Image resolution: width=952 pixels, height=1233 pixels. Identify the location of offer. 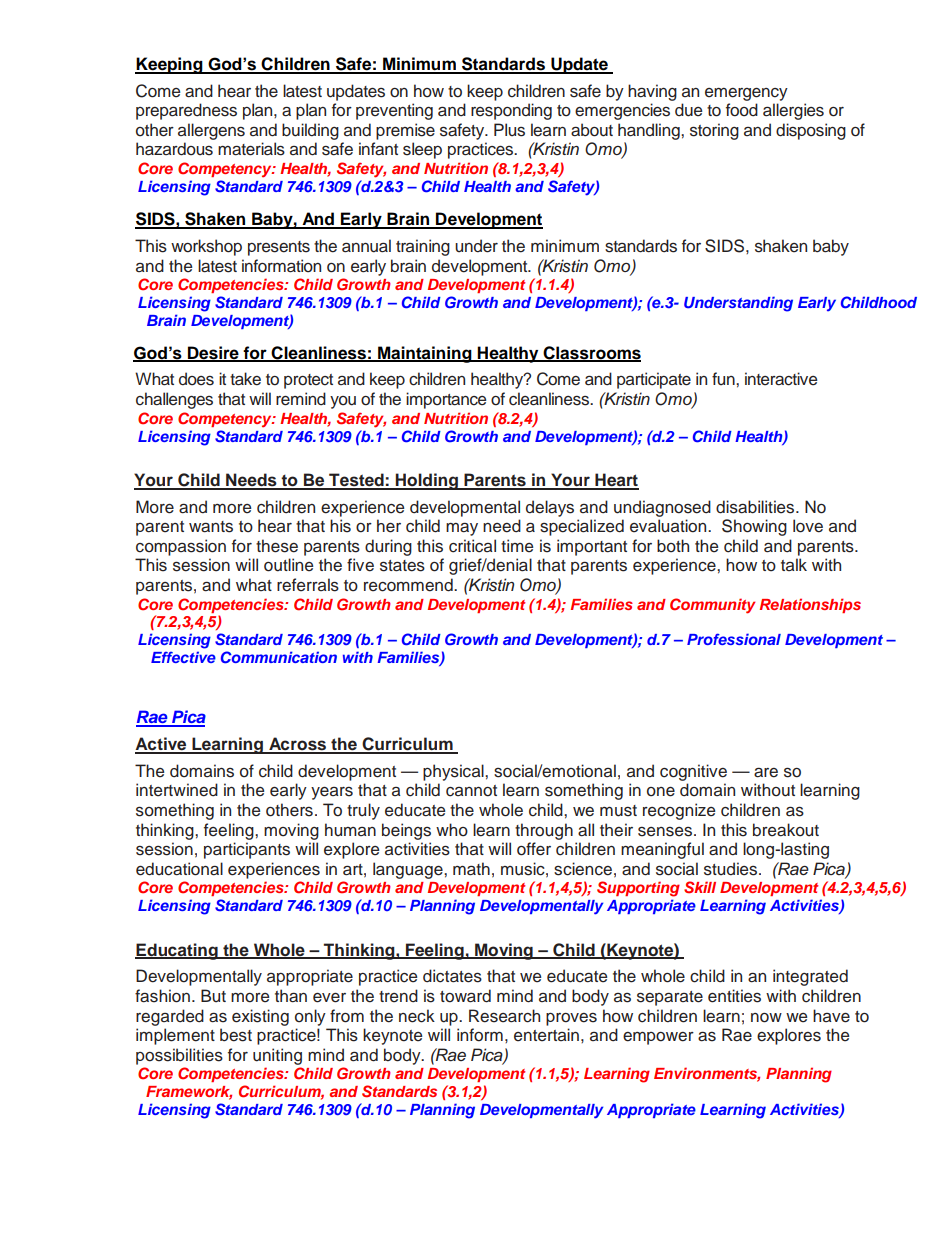
(534, 849).
